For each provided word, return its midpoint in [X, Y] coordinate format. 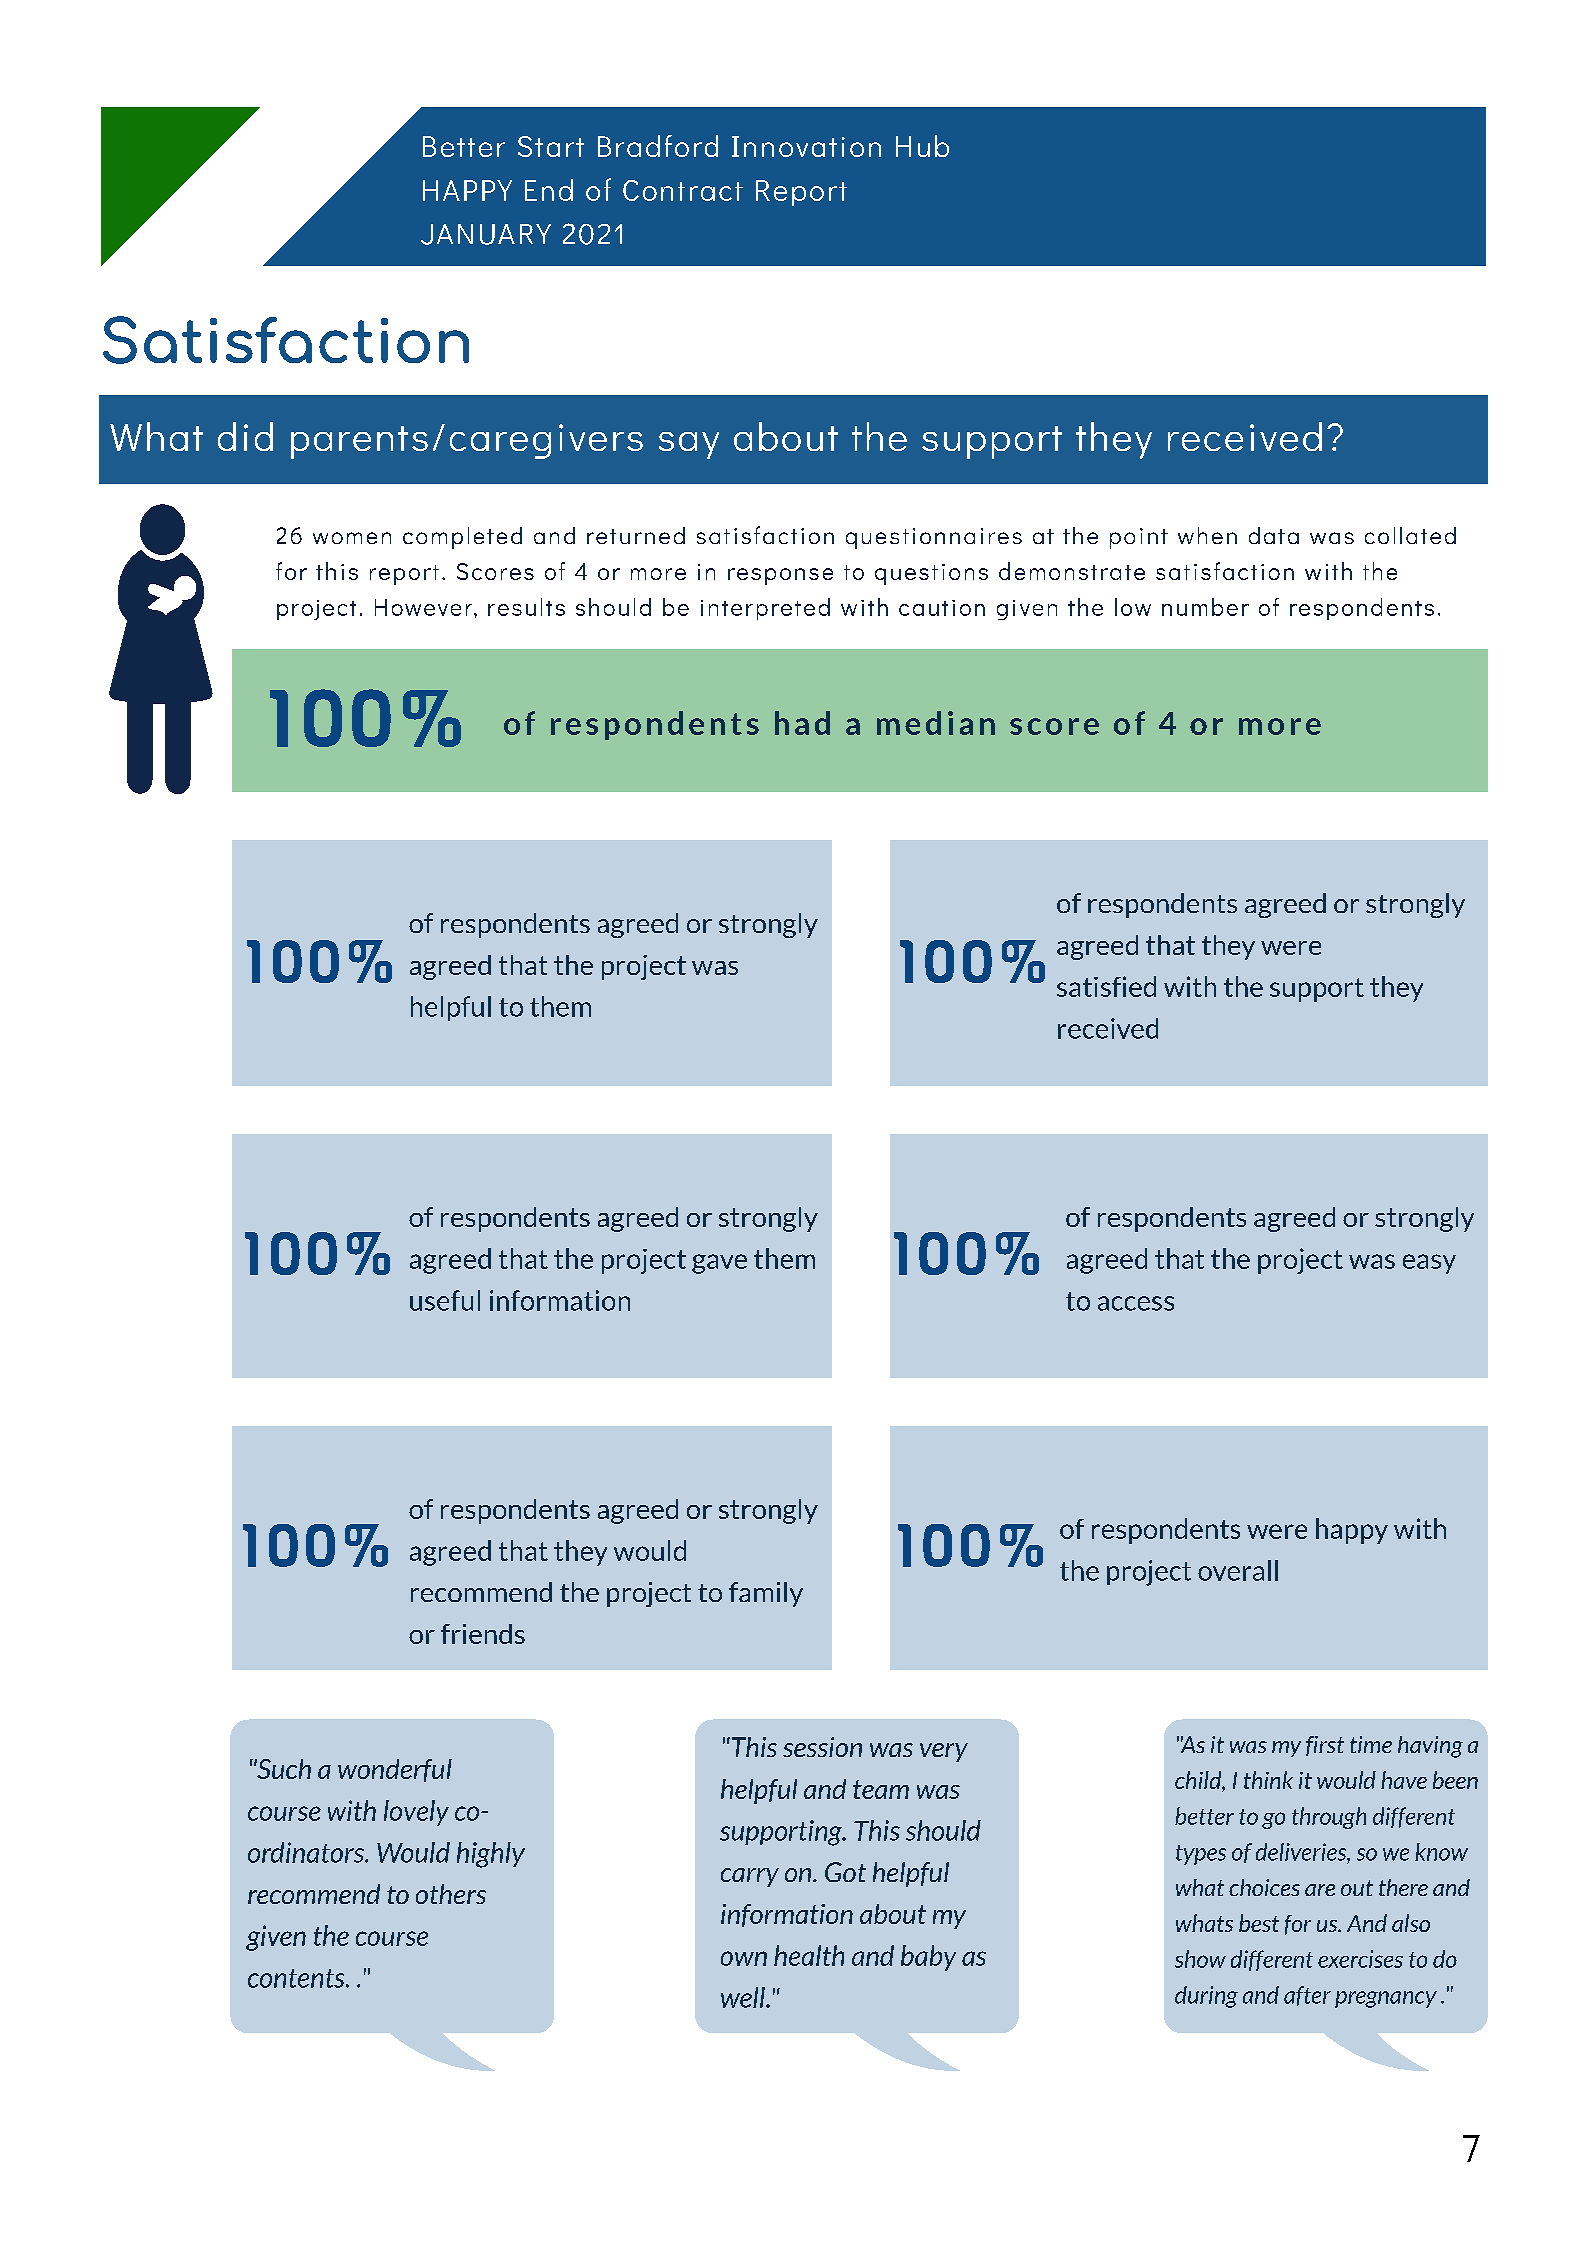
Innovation [806, 146]
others [451, 1894]
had [802, 723]
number [1205, 607]
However [425, 607]
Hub [922, 146]
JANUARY [486, 234]
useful [445, 1300]
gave [719, 1264]
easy [1429, 1264]
